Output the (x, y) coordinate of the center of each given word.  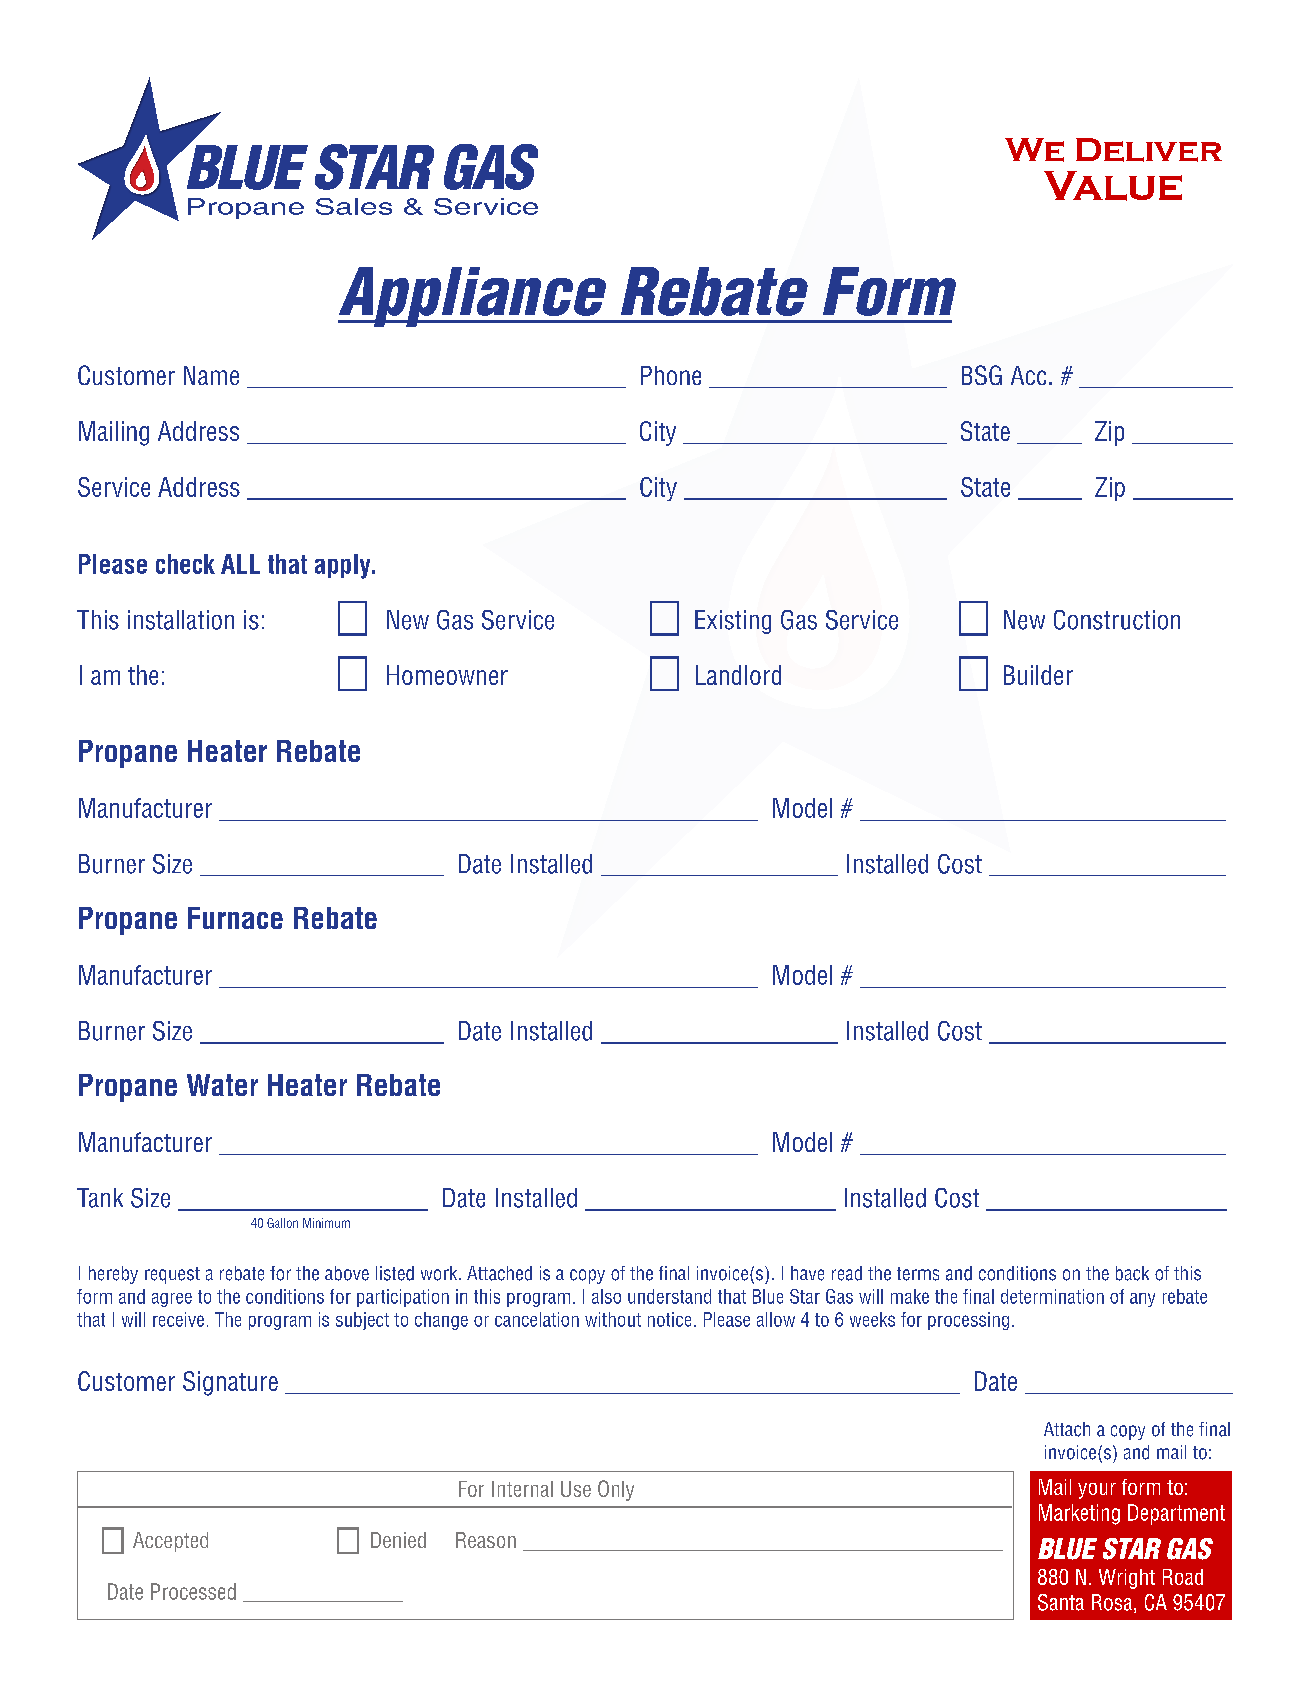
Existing (733, 622)
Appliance (474, 297)
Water (222, 1085)
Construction (1117, 620)
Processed (193, 1591)
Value (1113, 186)
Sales (354, 206)
